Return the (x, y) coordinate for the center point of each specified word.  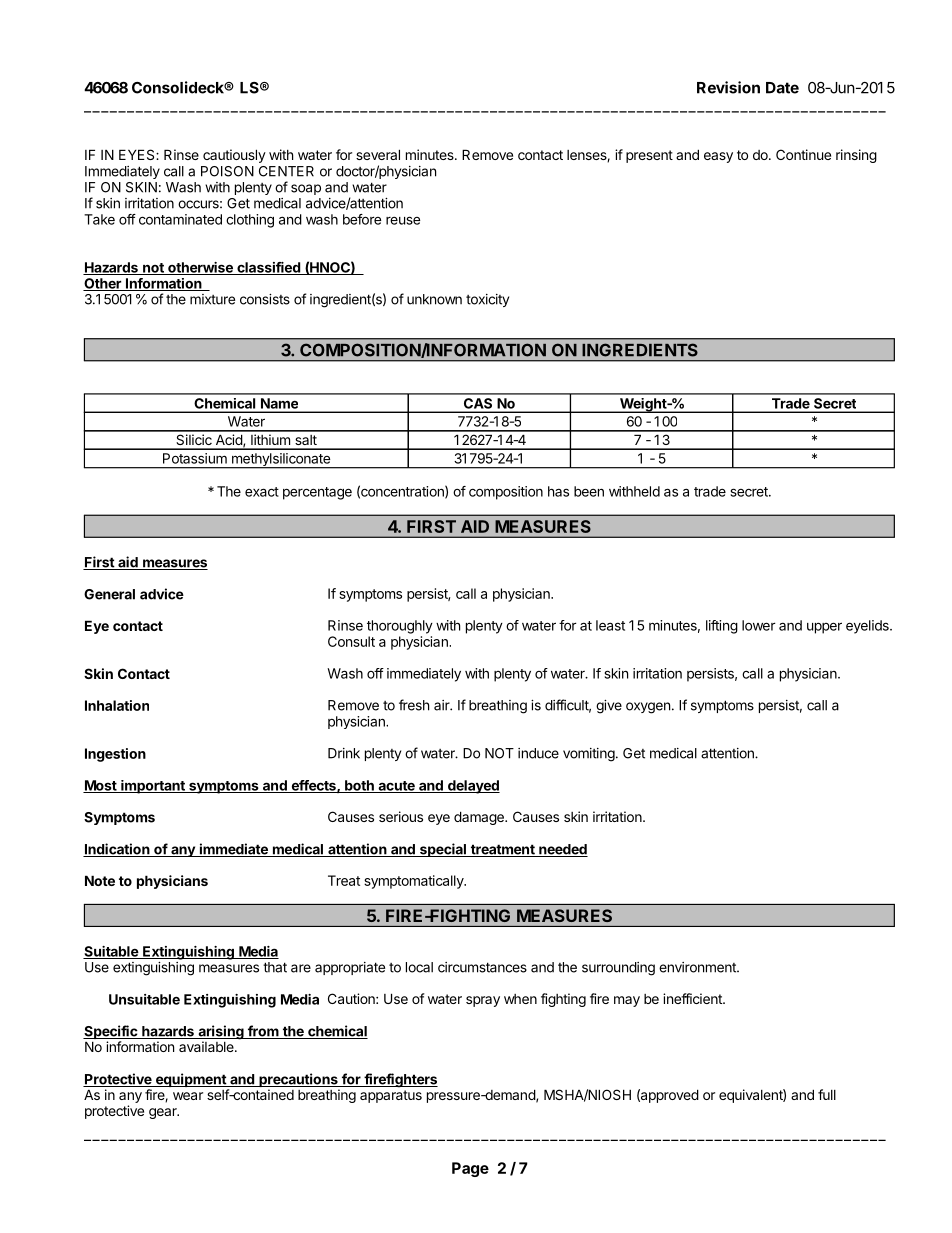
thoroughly (400, 627)
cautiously (234, 156)
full (827, 1094)
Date (782, 88)
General (109, 594)
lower (759, 625)
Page (470, 1169)
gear (164, 1113)
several (378, 154)
